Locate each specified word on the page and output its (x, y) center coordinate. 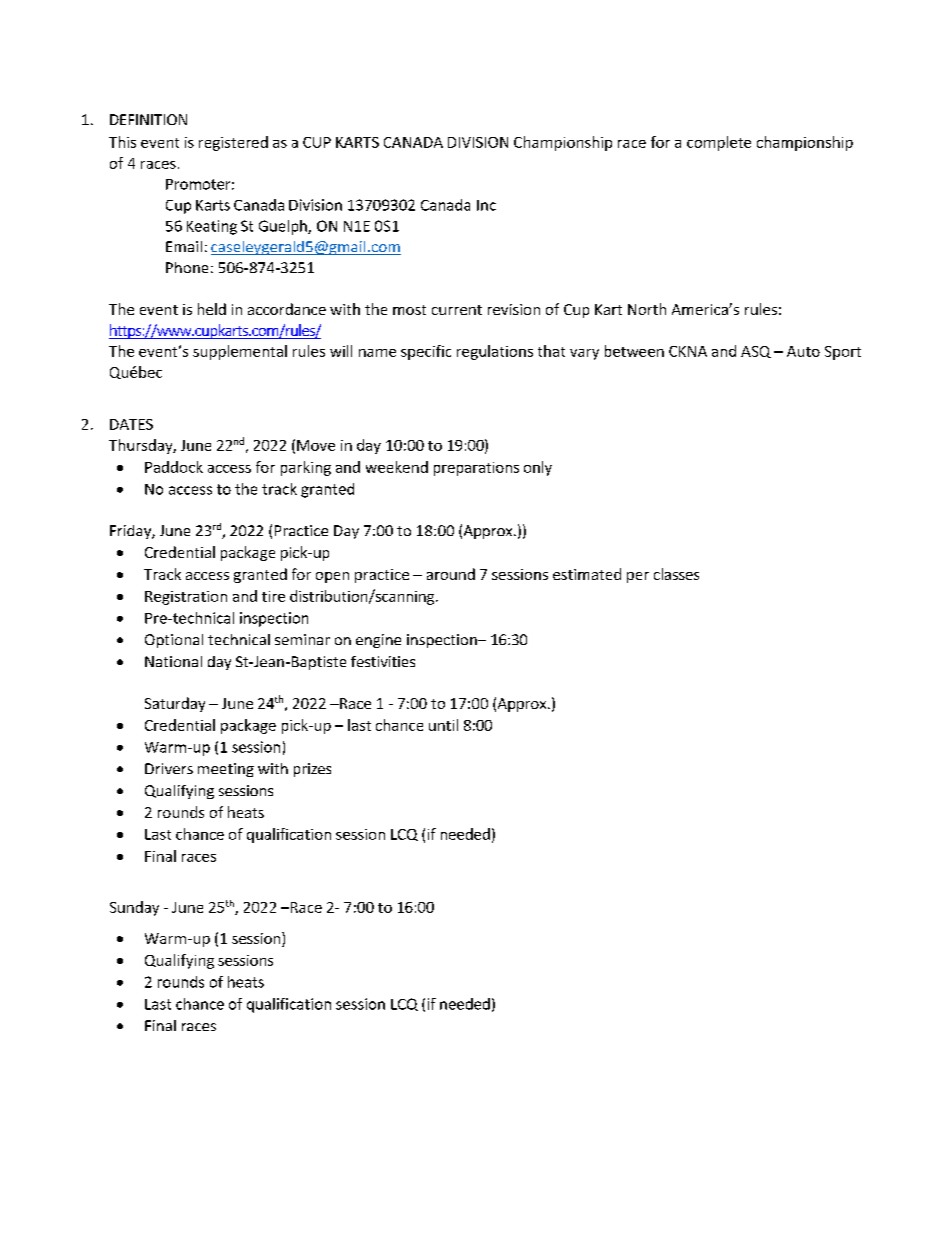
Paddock (174, 467)
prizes (312, 770)
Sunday (134, 908)
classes (676, 574)
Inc (486, 205)
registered (233, 143)
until (443, 725)
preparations (476, 469)
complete (719, 143)
